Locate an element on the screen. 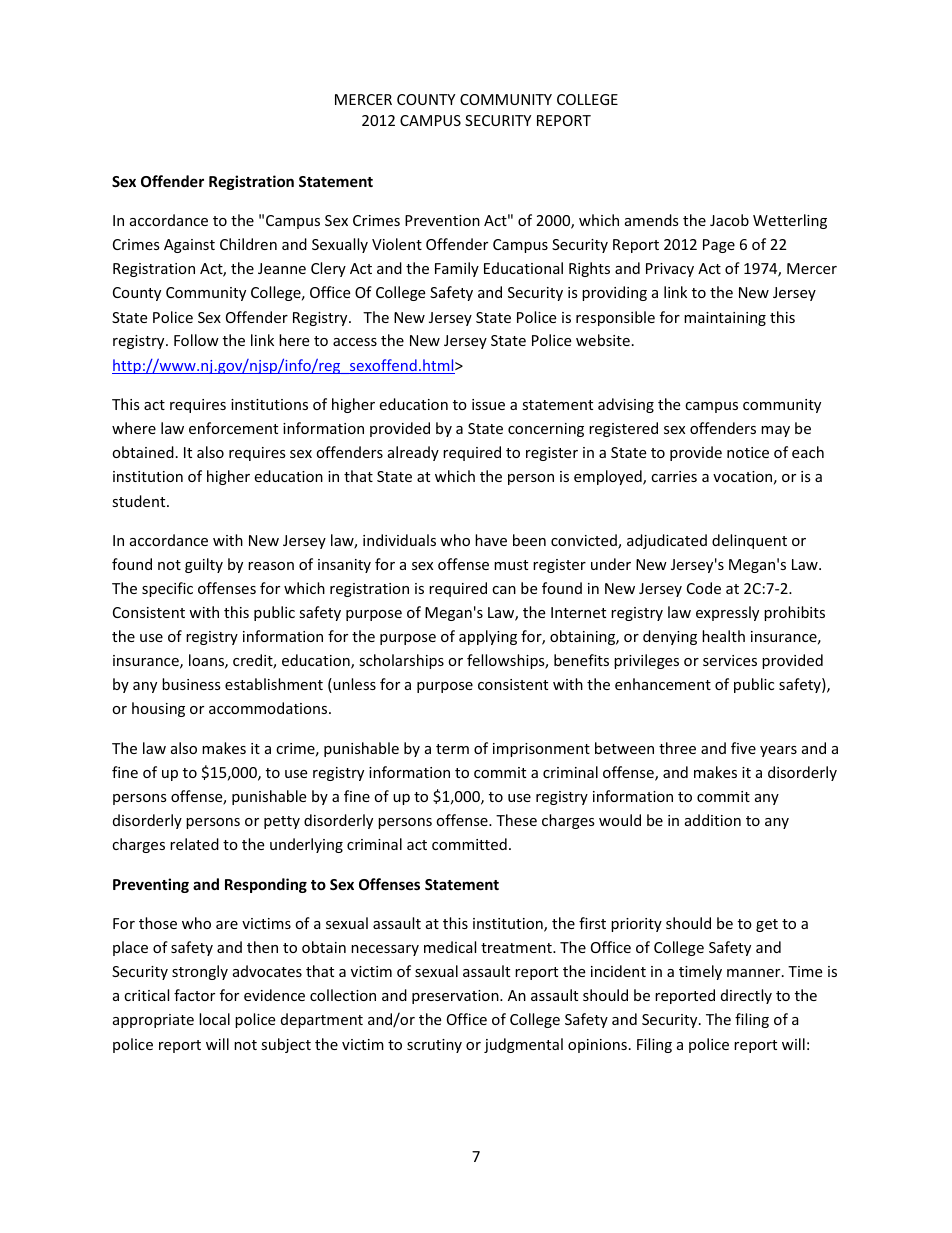 The width and height of the screenshot is (952, 1233). specific is located at coordinates (167, 589).
